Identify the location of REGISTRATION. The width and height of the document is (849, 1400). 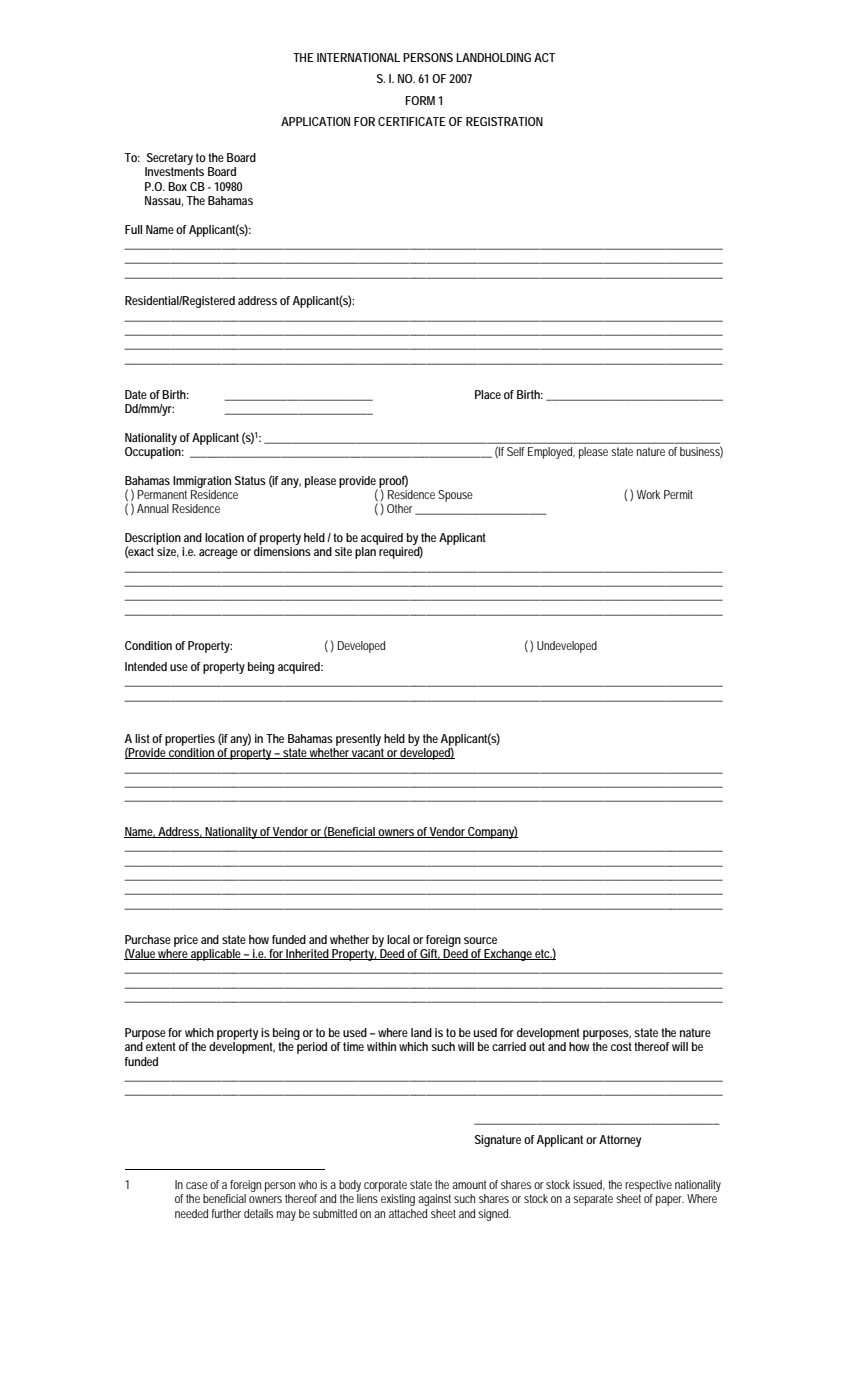
(504, 121).
